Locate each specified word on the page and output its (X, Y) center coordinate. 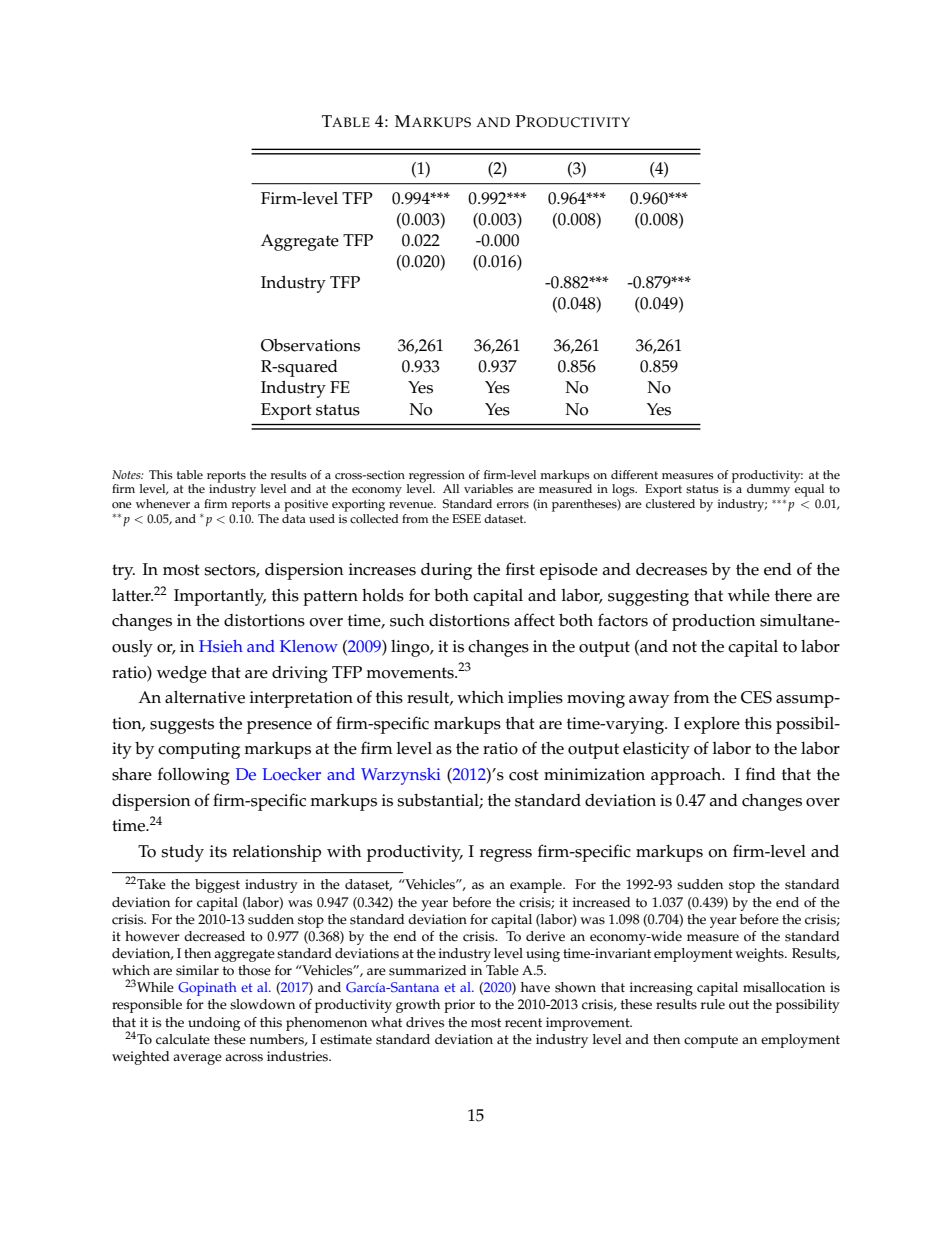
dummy (768, 490)
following (194, 776)
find (761, 773)
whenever (163, 504)
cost (524, 775)
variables (488, 489)
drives (425, 1022)
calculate (183, 1039)
